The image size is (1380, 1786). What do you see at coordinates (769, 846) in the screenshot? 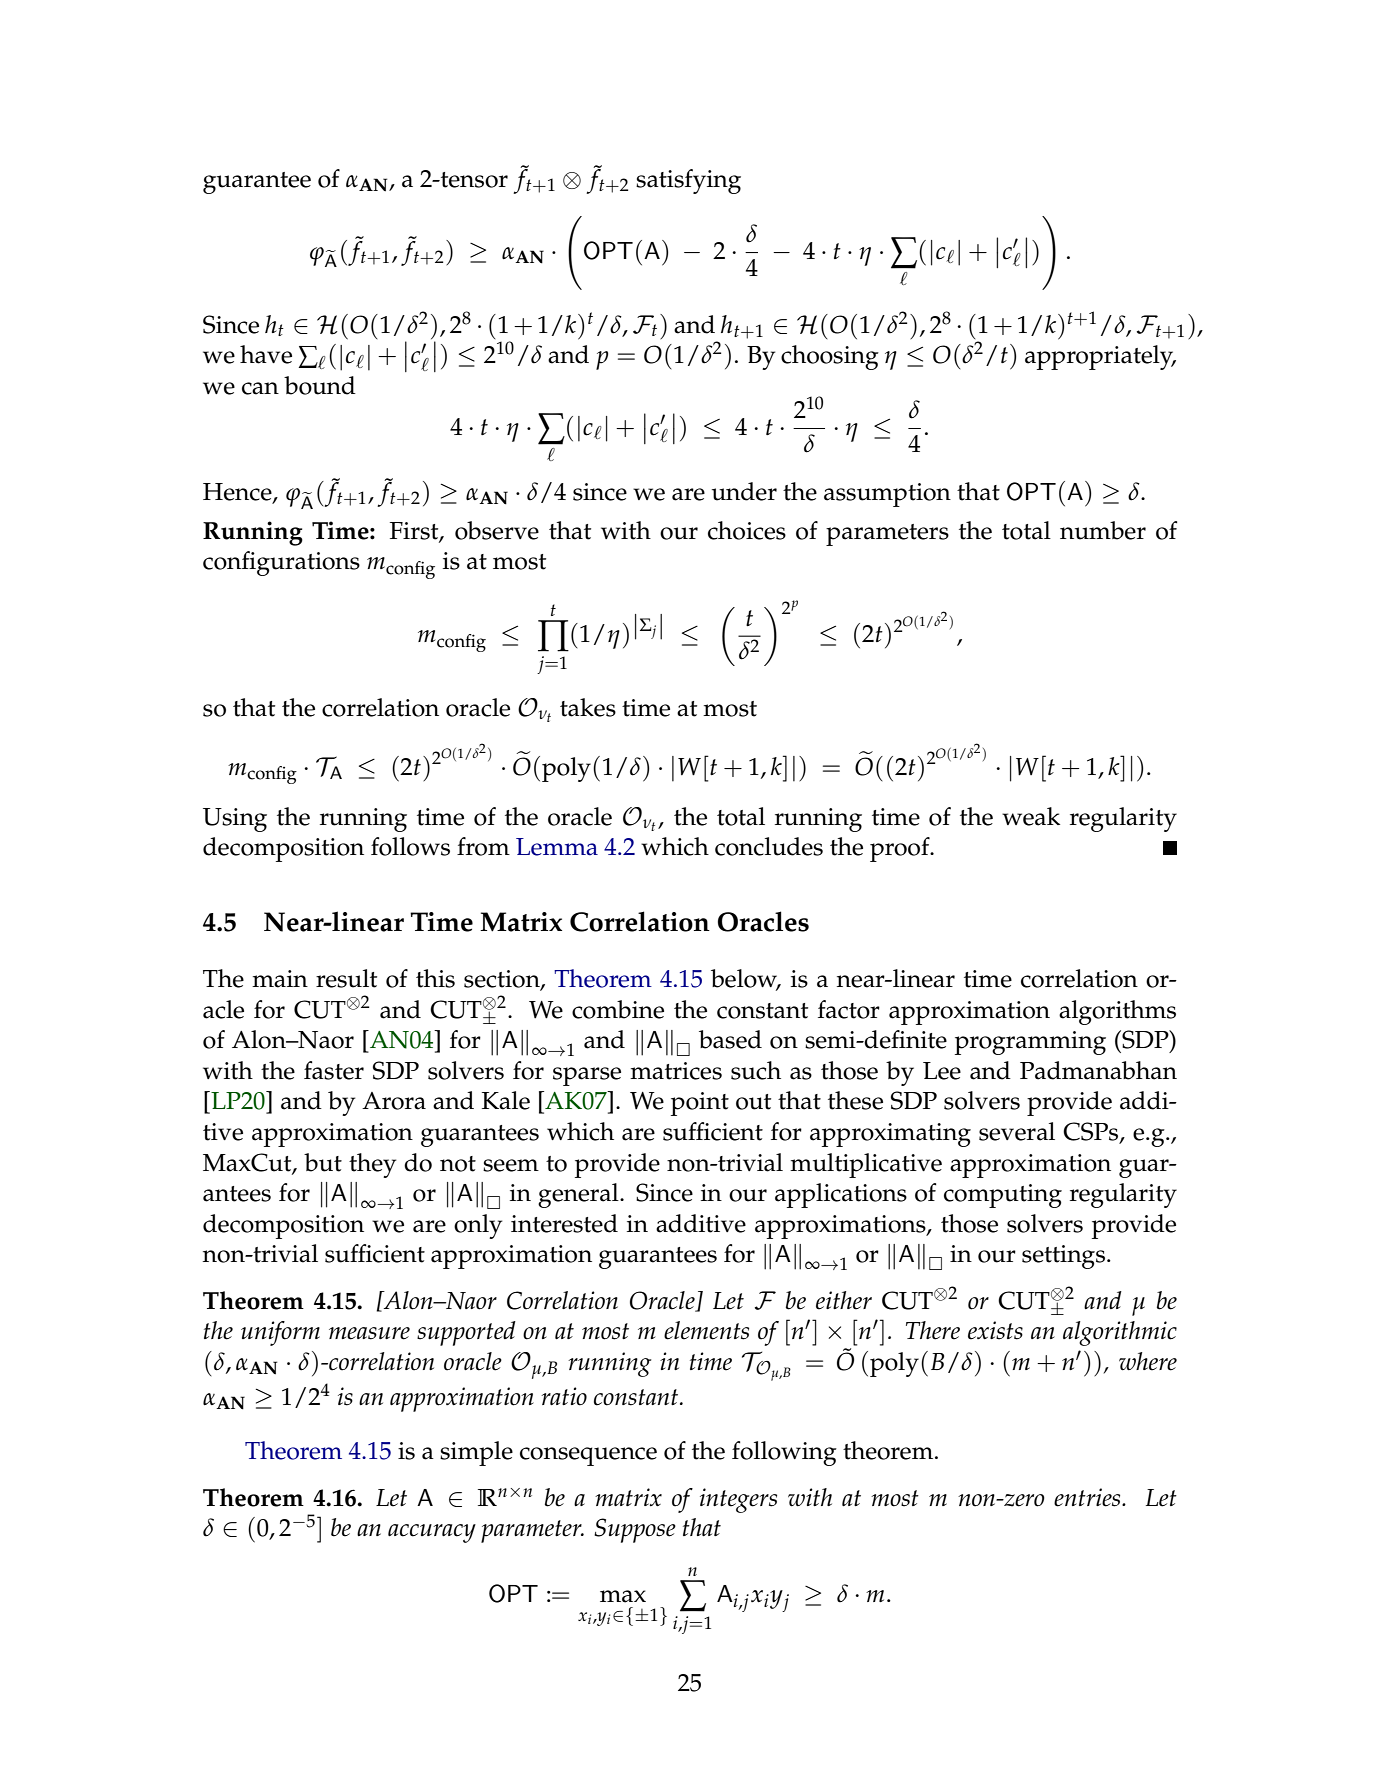
I see `concludes` at bounding box center [769, 846].
